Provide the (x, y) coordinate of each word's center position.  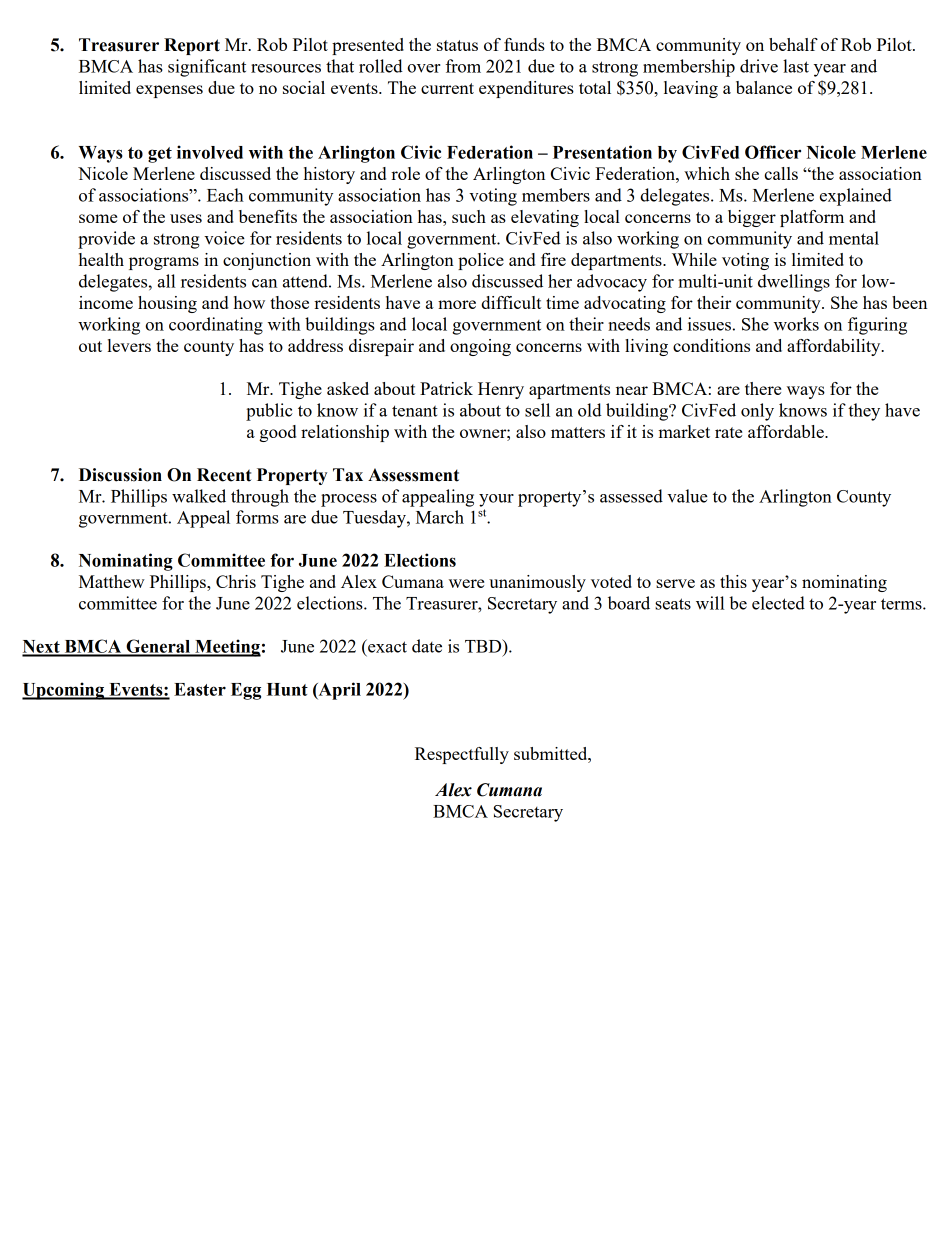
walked (199, 496)
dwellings (794, 283)
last (796, 66)
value (687, 496)
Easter (200, 689)
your (496, 500)
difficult (511, 302)
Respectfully (462, 755)
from (463, 66)
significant (207, 68)
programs (164, 263)
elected (778, 603)
